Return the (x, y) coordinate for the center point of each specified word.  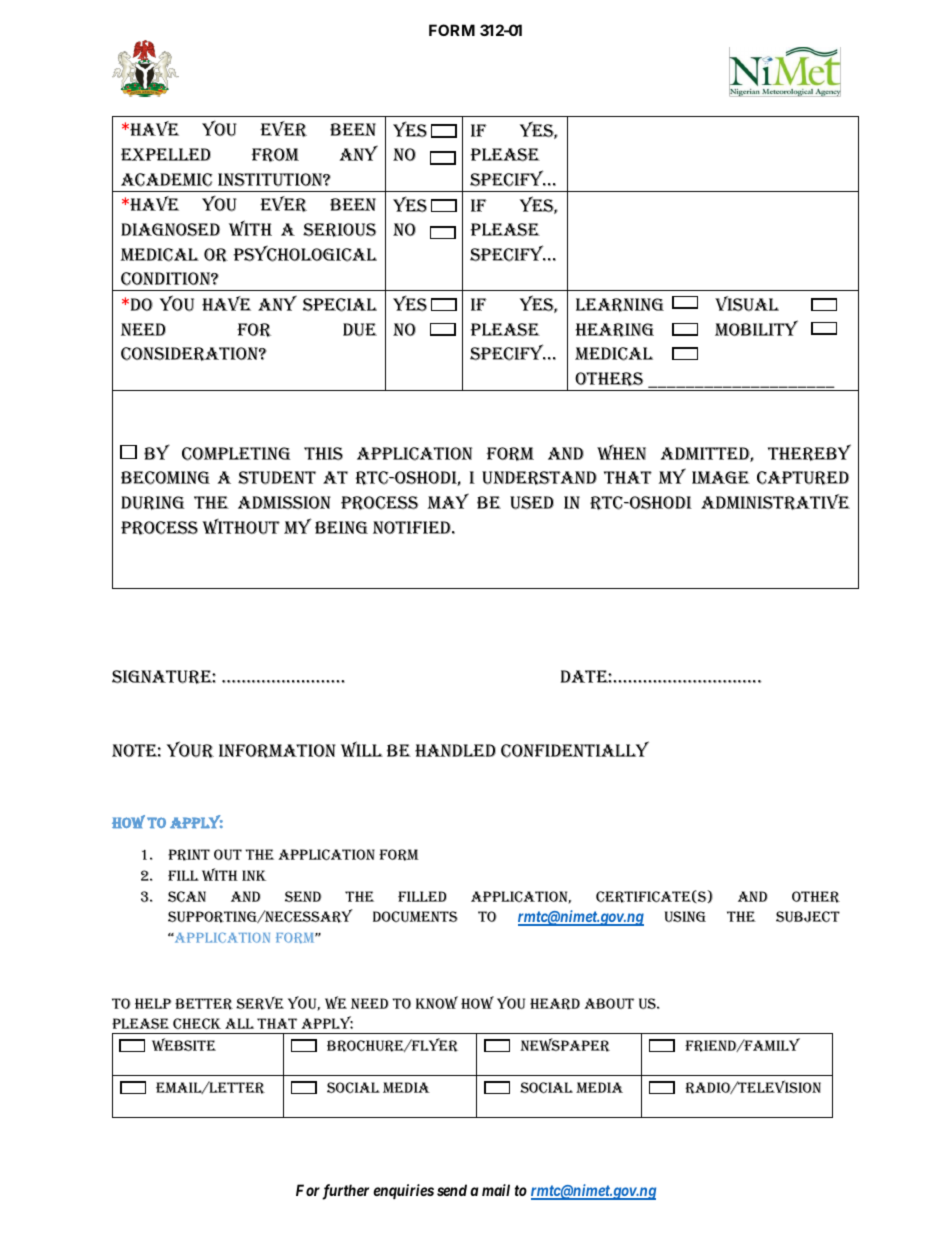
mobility (756, 328)
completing (236, 454)
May (448, 501)
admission (284, 502)
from (275, 155)
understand (539, 478)
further (345, 1192)
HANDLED (455, 750)
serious (339, 230)
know (437, 1002)
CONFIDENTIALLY (575, 749)
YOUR (190, 749)
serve (260, 1003)
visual (747, 303)
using (685, 916)
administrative (775, 502)
